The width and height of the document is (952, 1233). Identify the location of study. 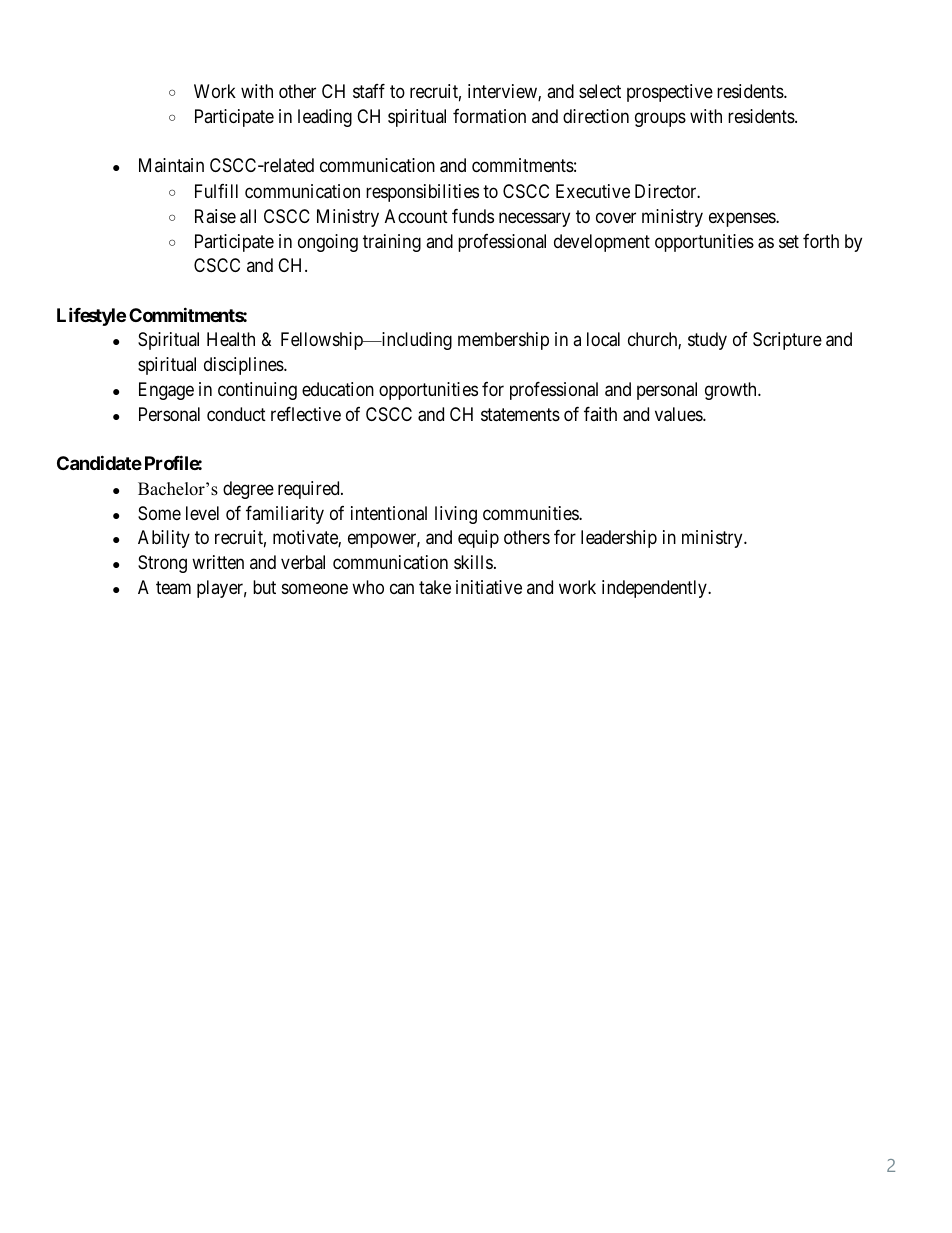
(707, 341).
